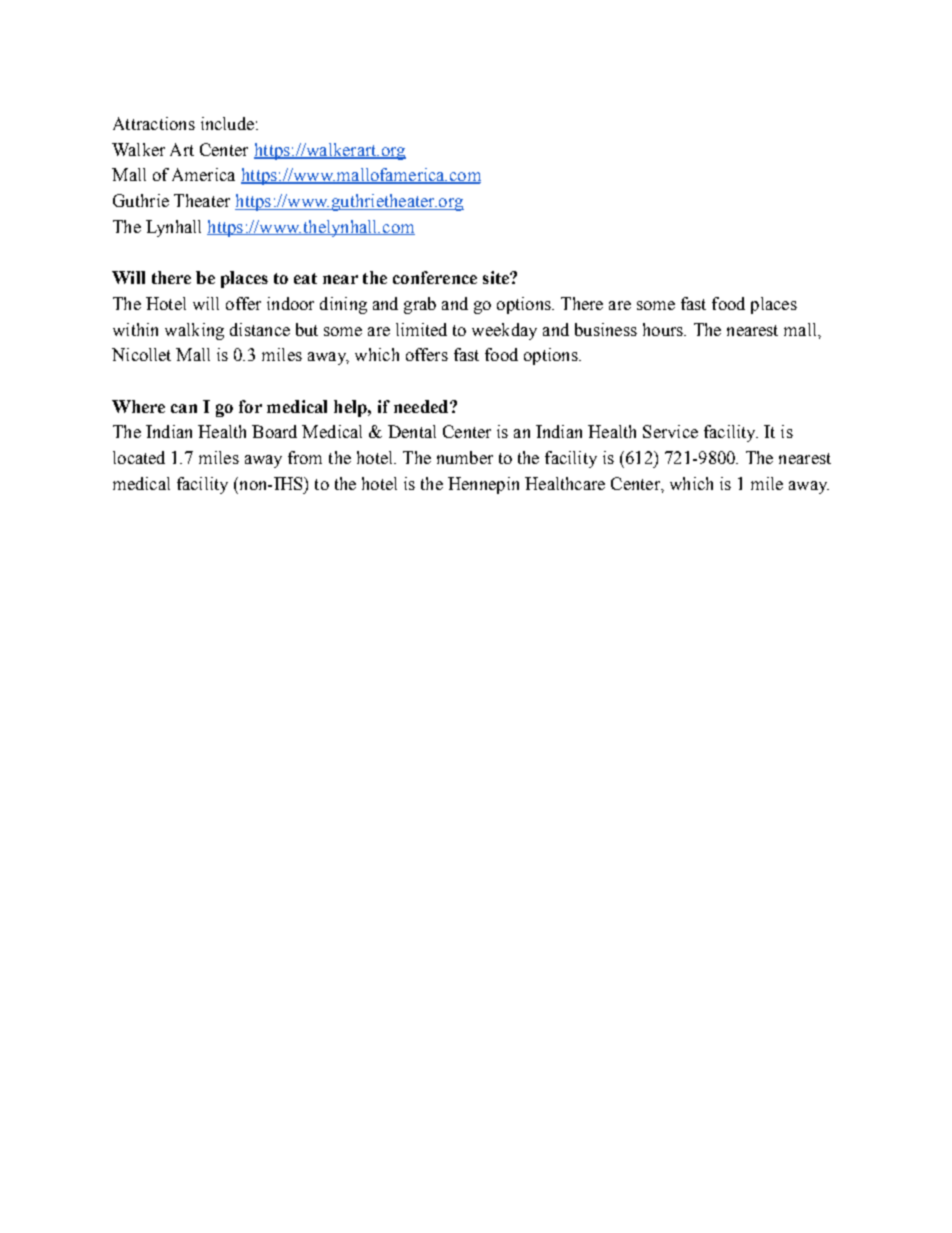 The image size is (952, 1233). Describe the element at coordinates (139, 457) in the document. I see `located` at that location.
